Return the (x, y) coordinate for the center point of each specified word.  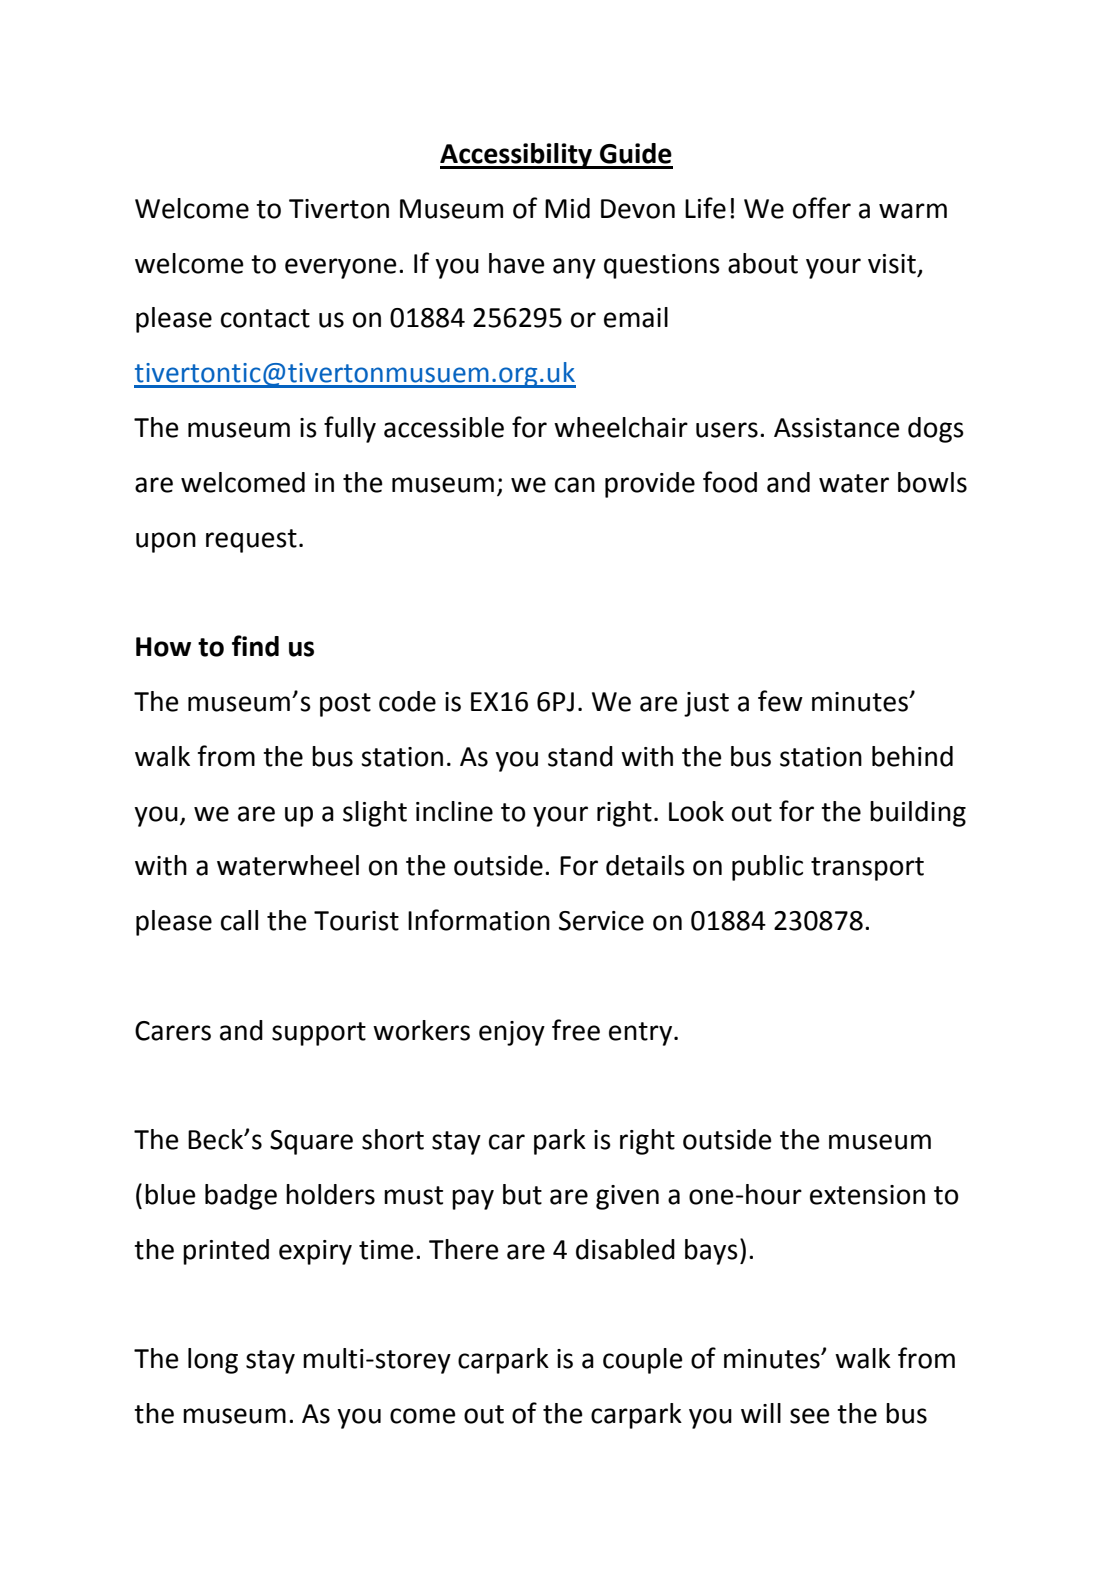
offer (822, 208)
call (239, 920)
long (213, 1361)
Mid (567, 208)
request (251, 541)
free (576, 1030)
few (780, 701)
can (575, 485)
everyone (340, 268)
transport (867, 869)
